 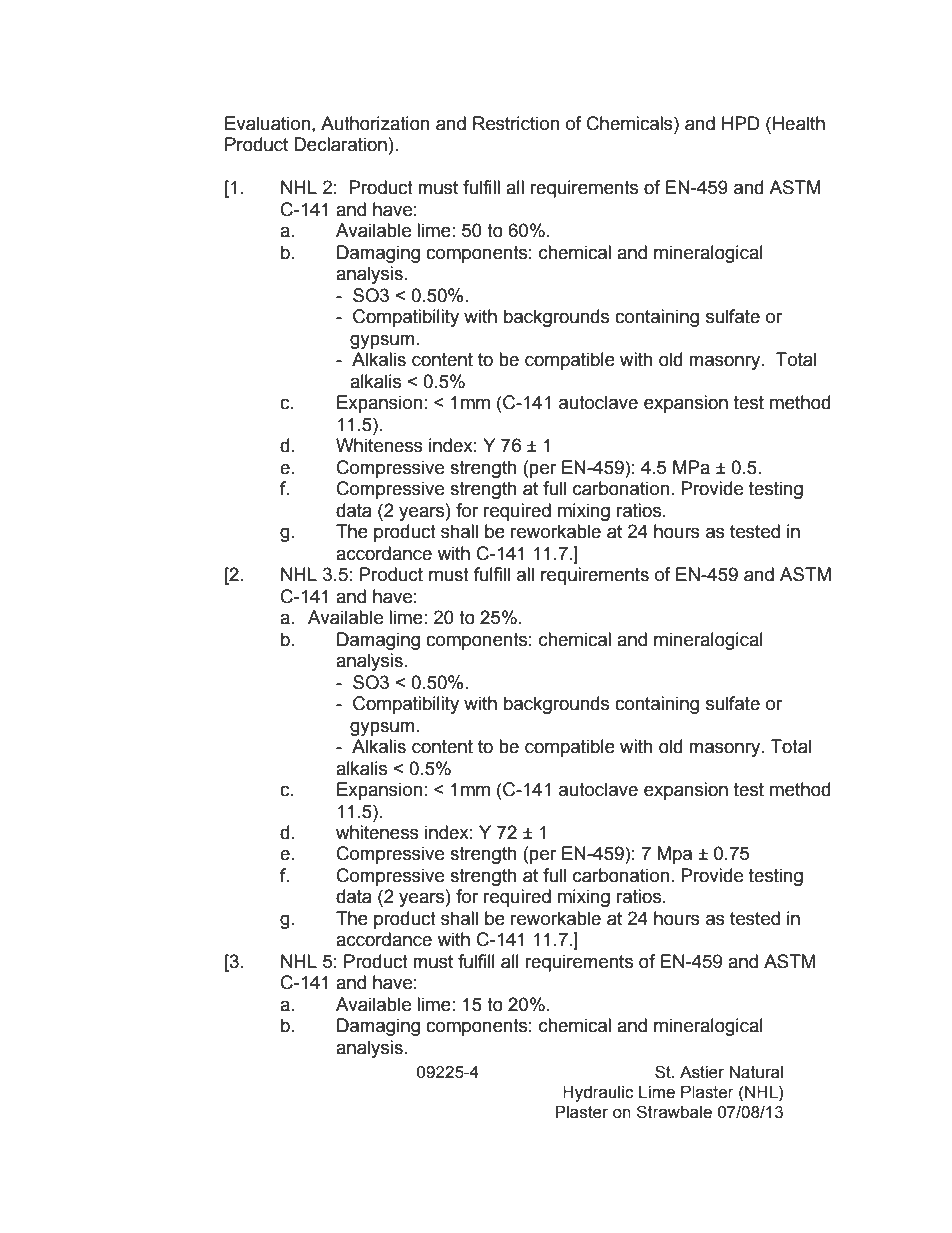 What do you see at coordinates (340, 144) in the document?
I see `Declaration` at bounding box center [340, 144].
